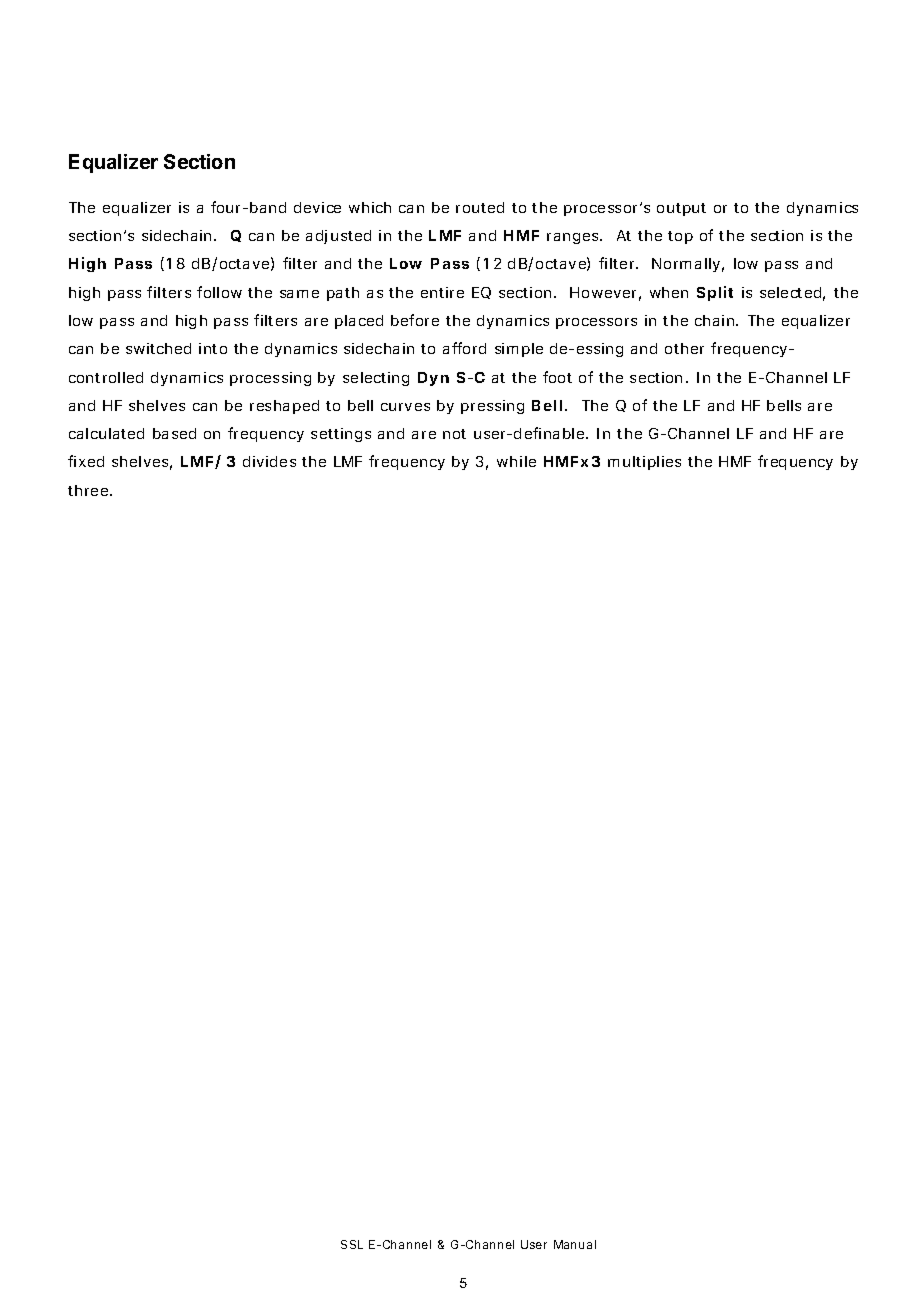 The height and width of the screenshot is (1308, 924). Describe the element at coordinates (792, 294) in the screenshot. I see `selected` at that location.
